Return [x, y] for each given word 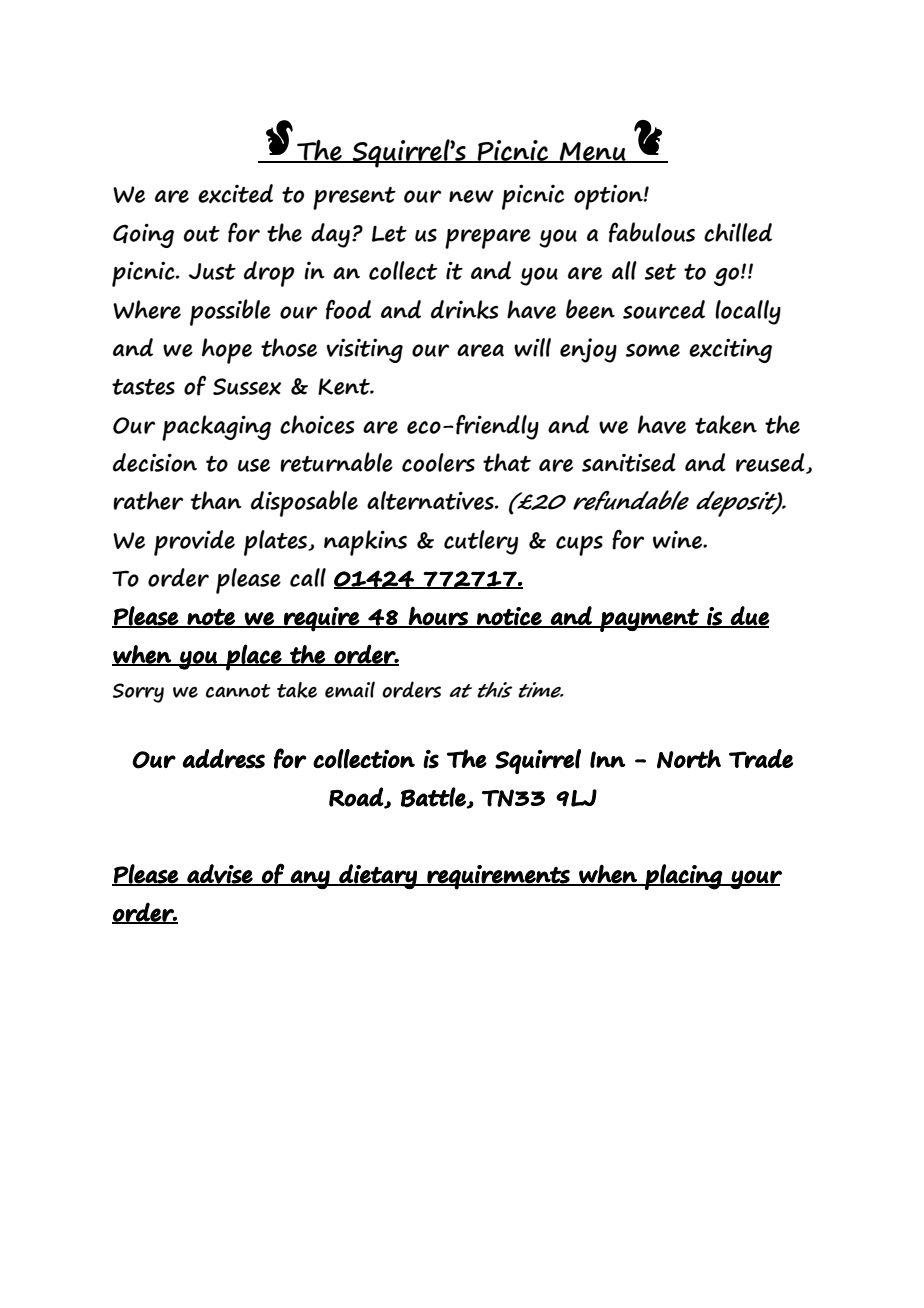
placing [683, 877]
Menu [593, 152]
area [480, 350]
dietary [378, 876]
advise [220, 875]
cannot [238, 691]
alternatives [431, 500]
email [350, 689]
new [471, 196]
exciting [730, 350]
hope [227, 351]
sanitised [629, 462]
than [216, 500]
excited [235, 194]
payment [649, 620]
